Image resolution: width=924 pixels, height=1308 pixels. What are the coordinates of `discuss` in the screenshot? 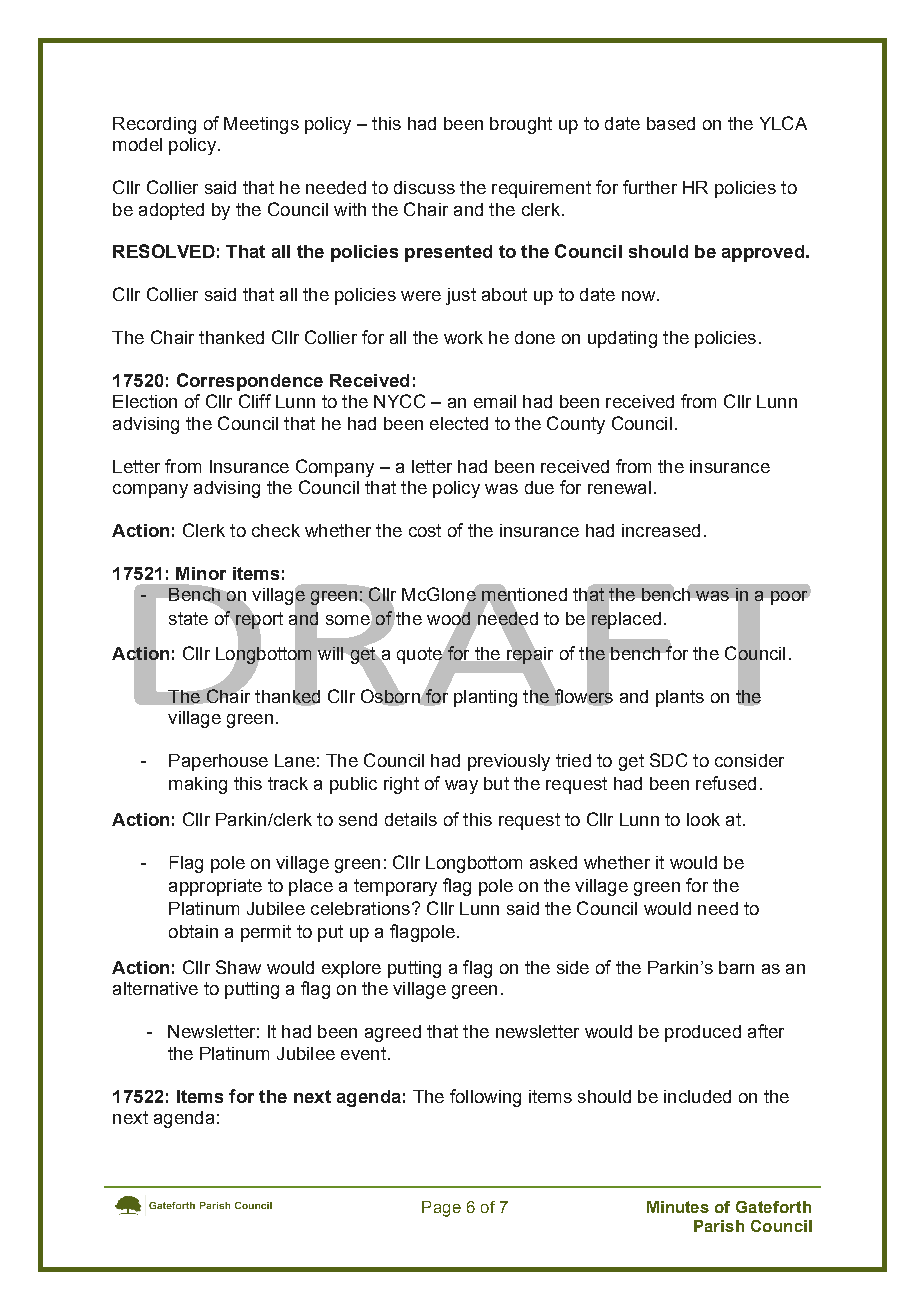 It's located at (424, 187).
